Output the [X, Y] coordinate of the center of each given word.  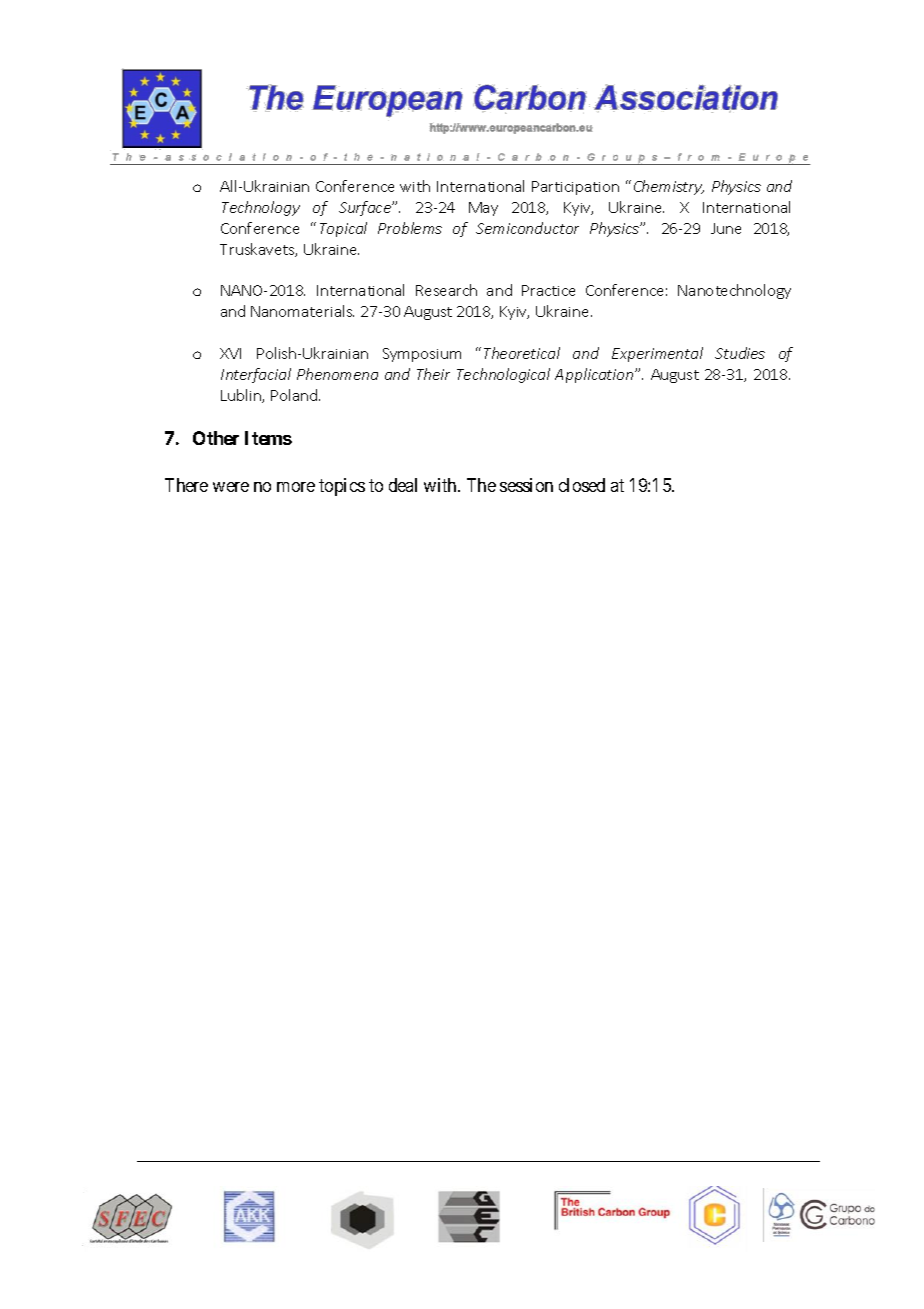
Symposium [422, 355]
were [231, 487]
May [483, 209]
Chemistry [669, 187]
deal [403, 485]
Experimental [657, 354]
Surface [366, 208]
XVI [230, 353]
